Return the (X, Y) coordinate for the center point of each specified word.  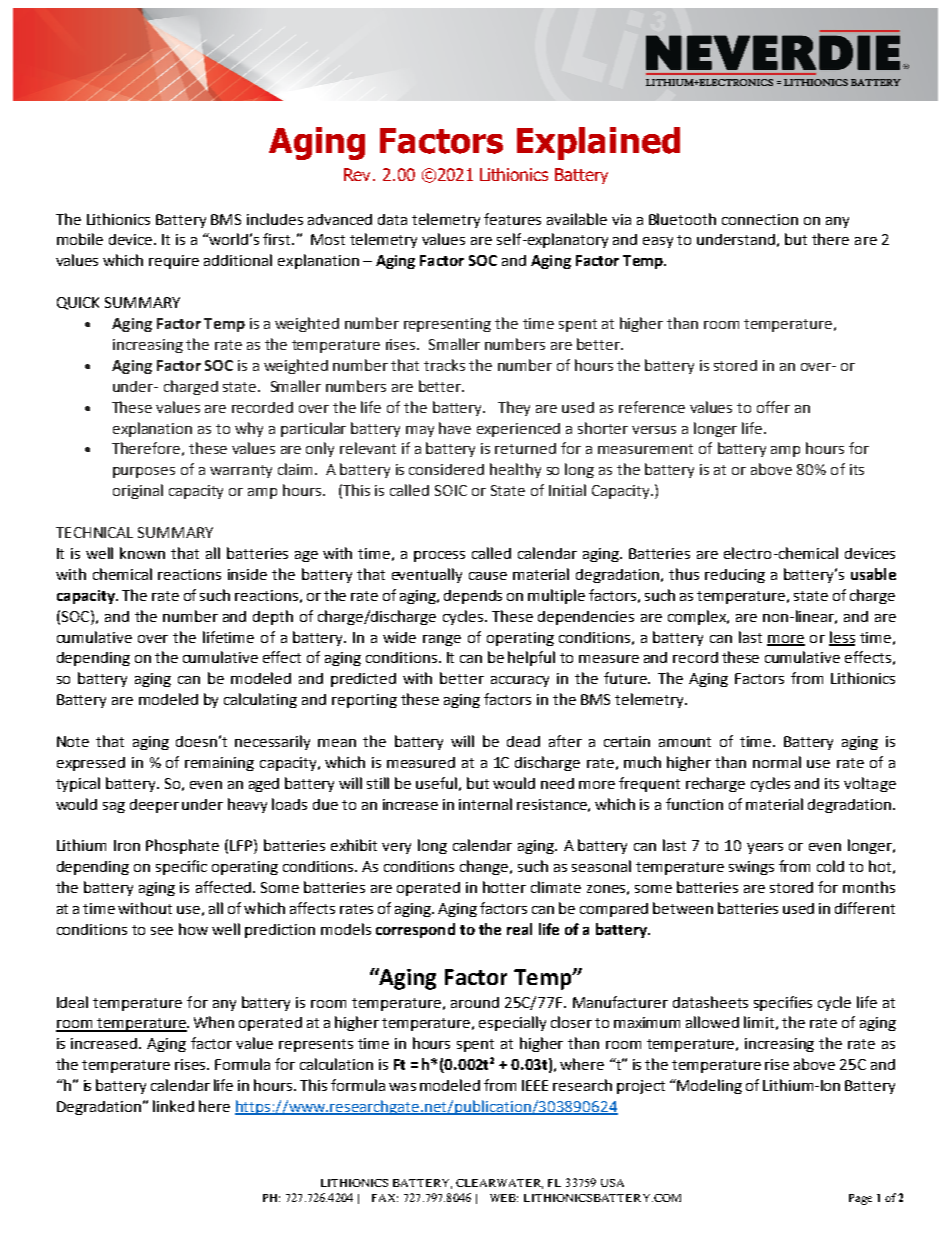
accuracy (520, 681)
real (519, 929)
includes (275, 219)
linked (173, 1106)
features (512, 219)
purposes (144, 472)
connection (760, 219)
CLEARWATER (499, 1184)
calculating (260, 700)
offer (773, 407)
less (842, 638)
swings (751, 868)
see (162, 931)
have (455, 428)
